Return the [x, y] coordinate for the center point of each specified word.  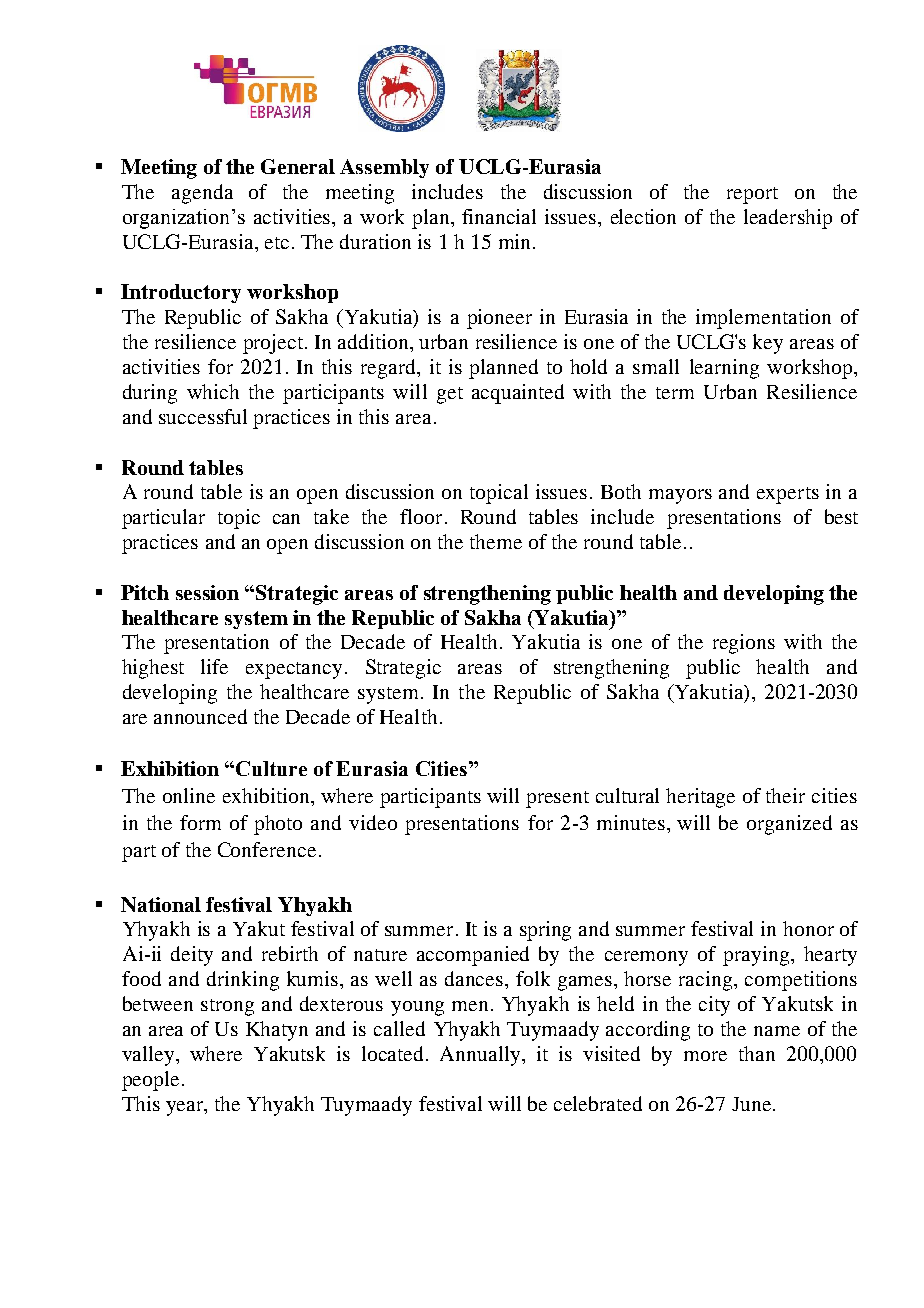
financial [499, 216]
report [752, 195]
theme [496, 541]
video [373, 822]
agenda [202, 194]
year [186, 1108]
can [286, 519]
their [785, 795]
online [189, 795]
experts [788, 495]
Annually [481, 1056]
